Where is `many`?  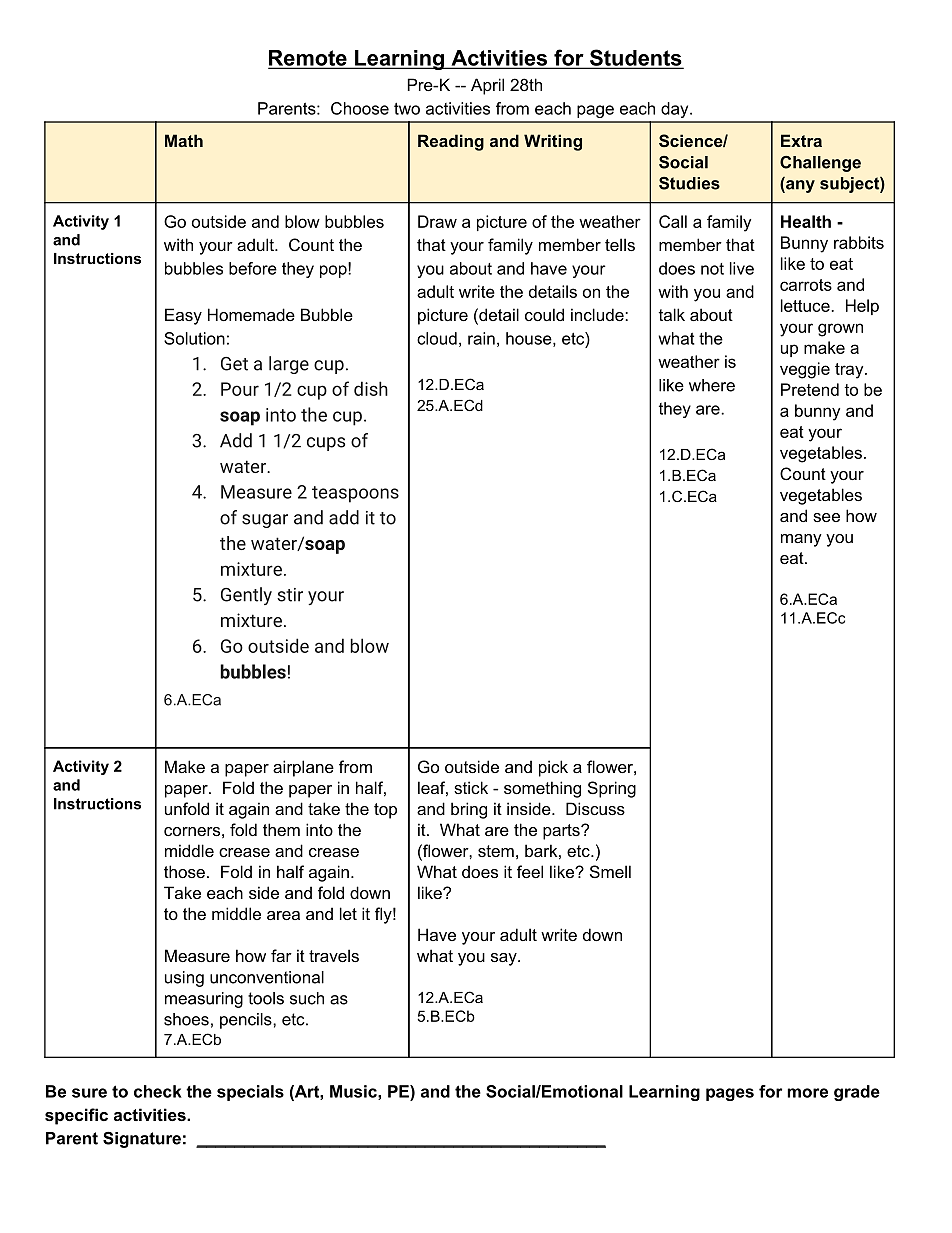 many is located at coordinates (801, 540).
